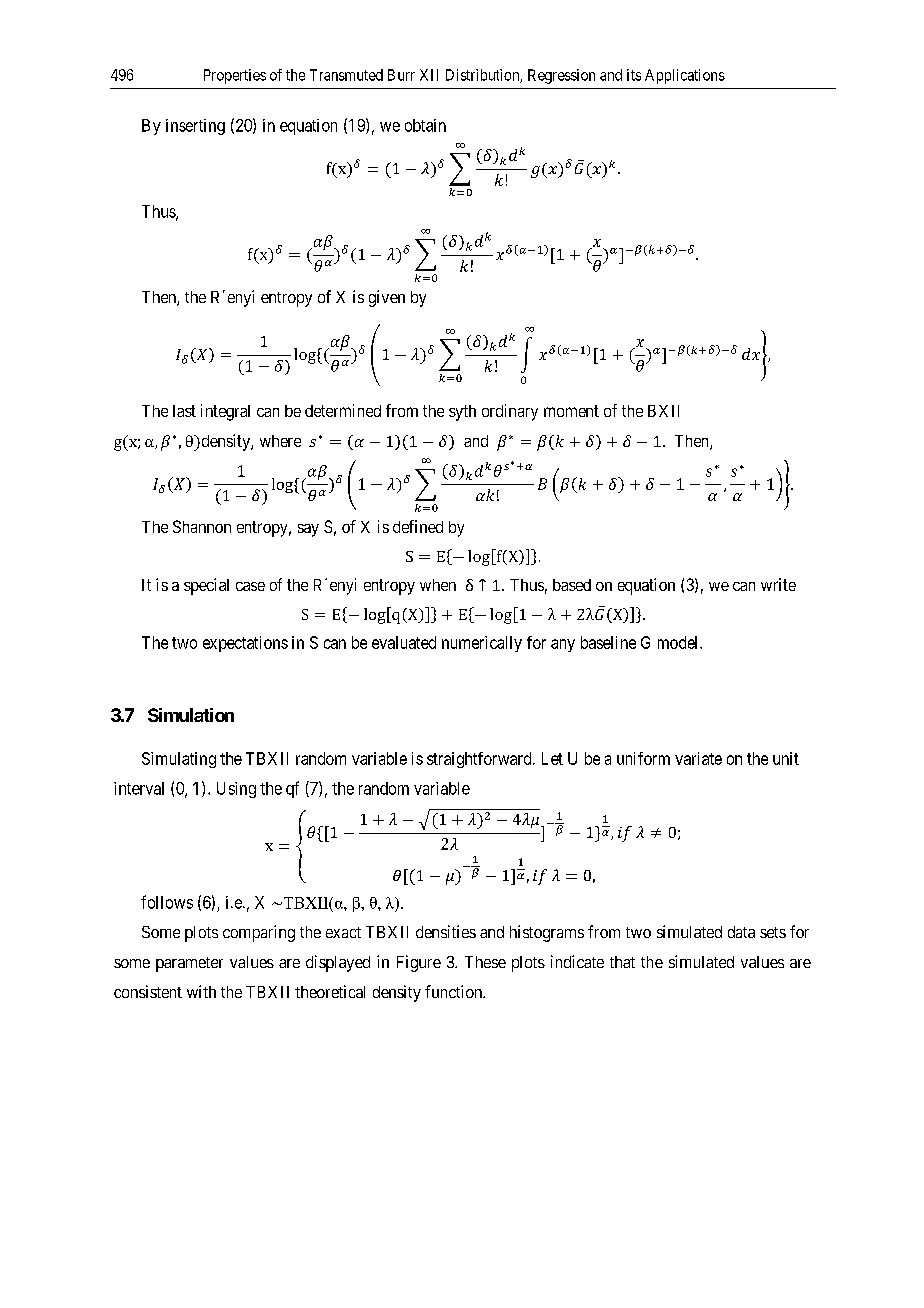 The height and width of the document is (1308, 924). Describe the element at coordinates (571, 411) in the document. I see `moment` at that location.
